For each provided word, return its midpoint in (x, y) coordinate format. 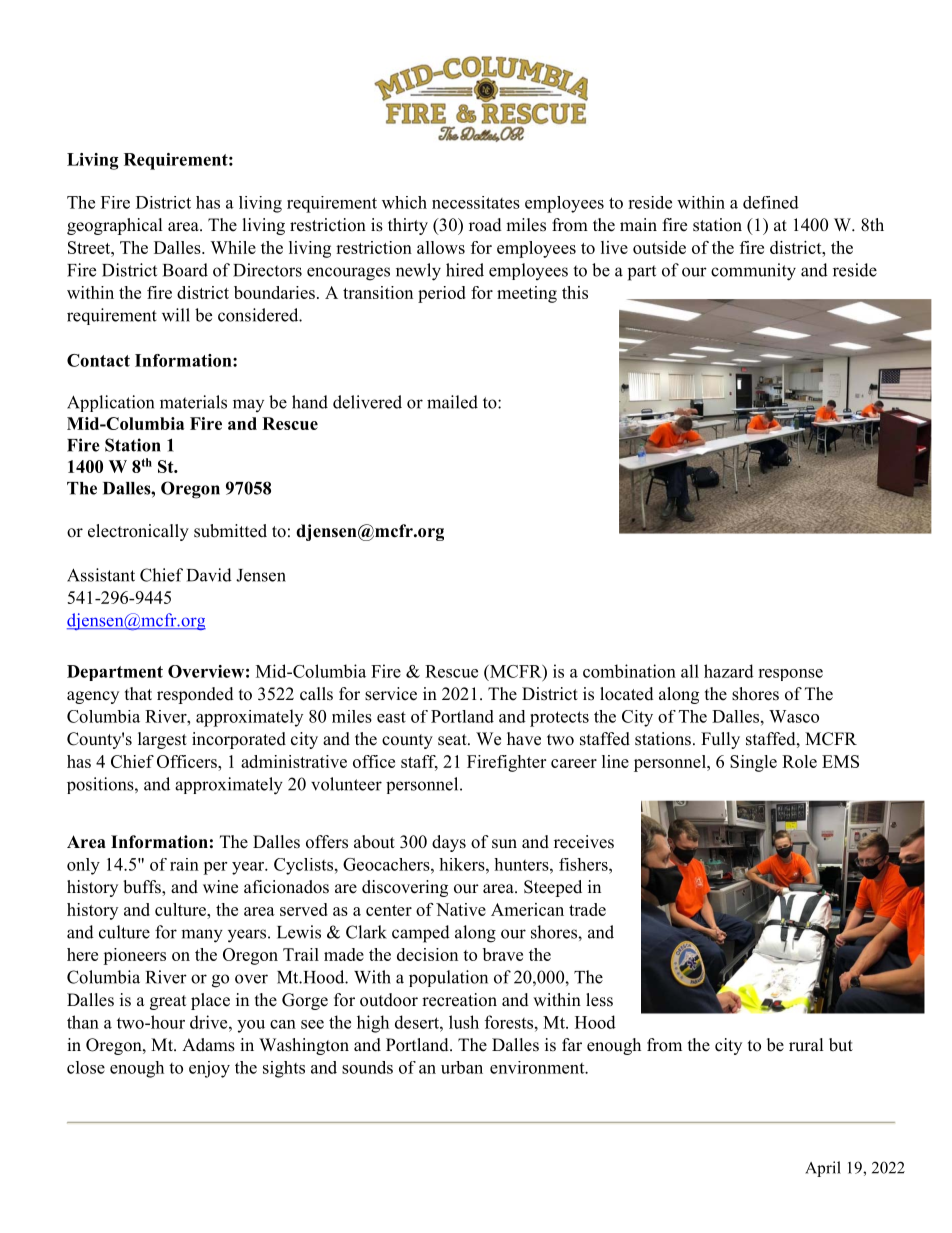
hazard (729, 671)
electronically (138, 532)
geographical (114, 226)
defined (771, 202)
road (485, 225)
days (449, 843)
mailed (452, 402)
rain (184, 864)
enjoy (209, 1069)
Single (753, 763)
